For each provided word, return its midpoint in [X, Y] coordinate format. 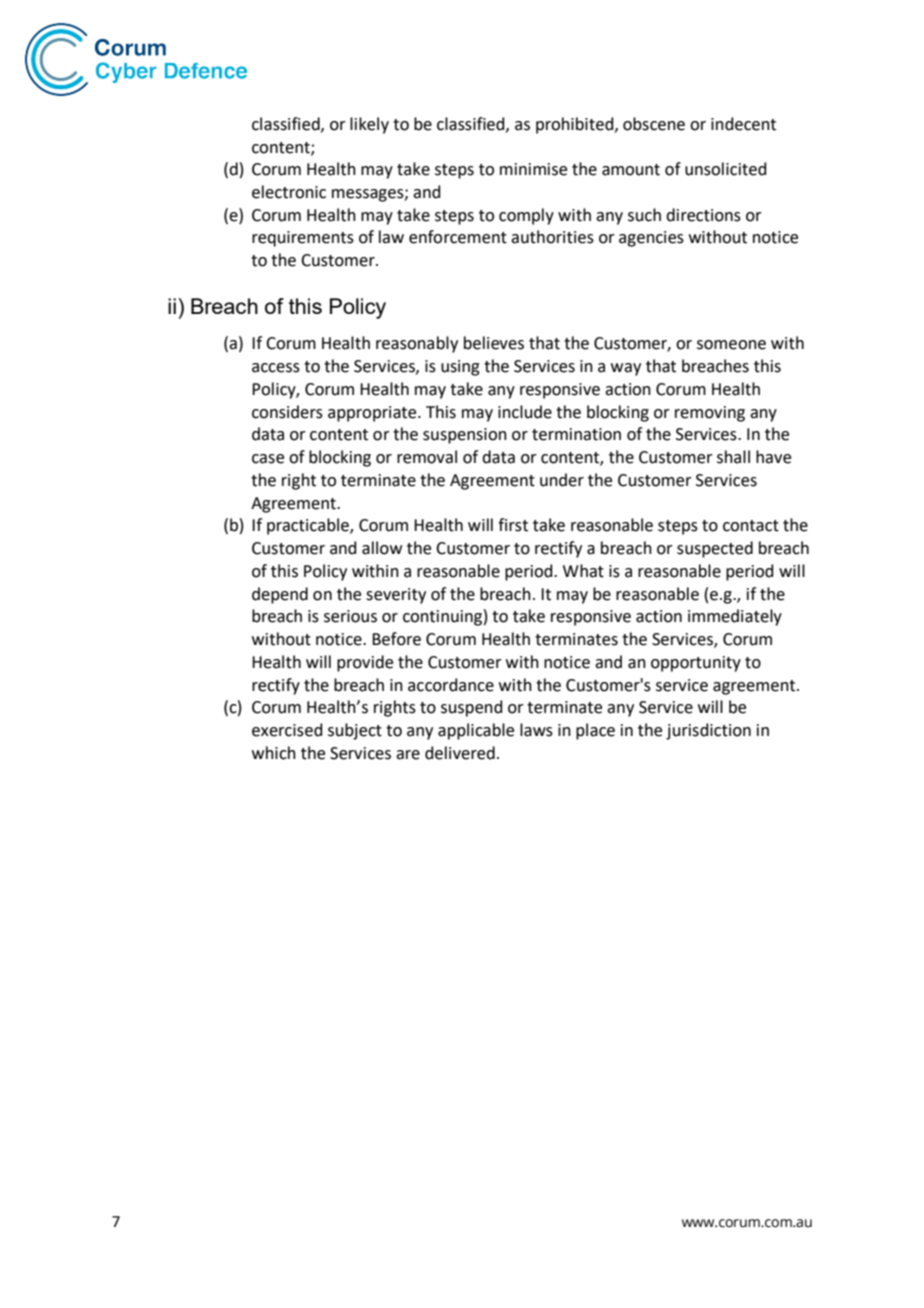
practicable [309, 526]
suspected [715, 549]
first [513, 525]
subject [355, 731]
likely [369, 125]
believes [494, 343]
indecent [743, 124]
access [276, 368]
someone [731, 345]
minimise [533, 169]
